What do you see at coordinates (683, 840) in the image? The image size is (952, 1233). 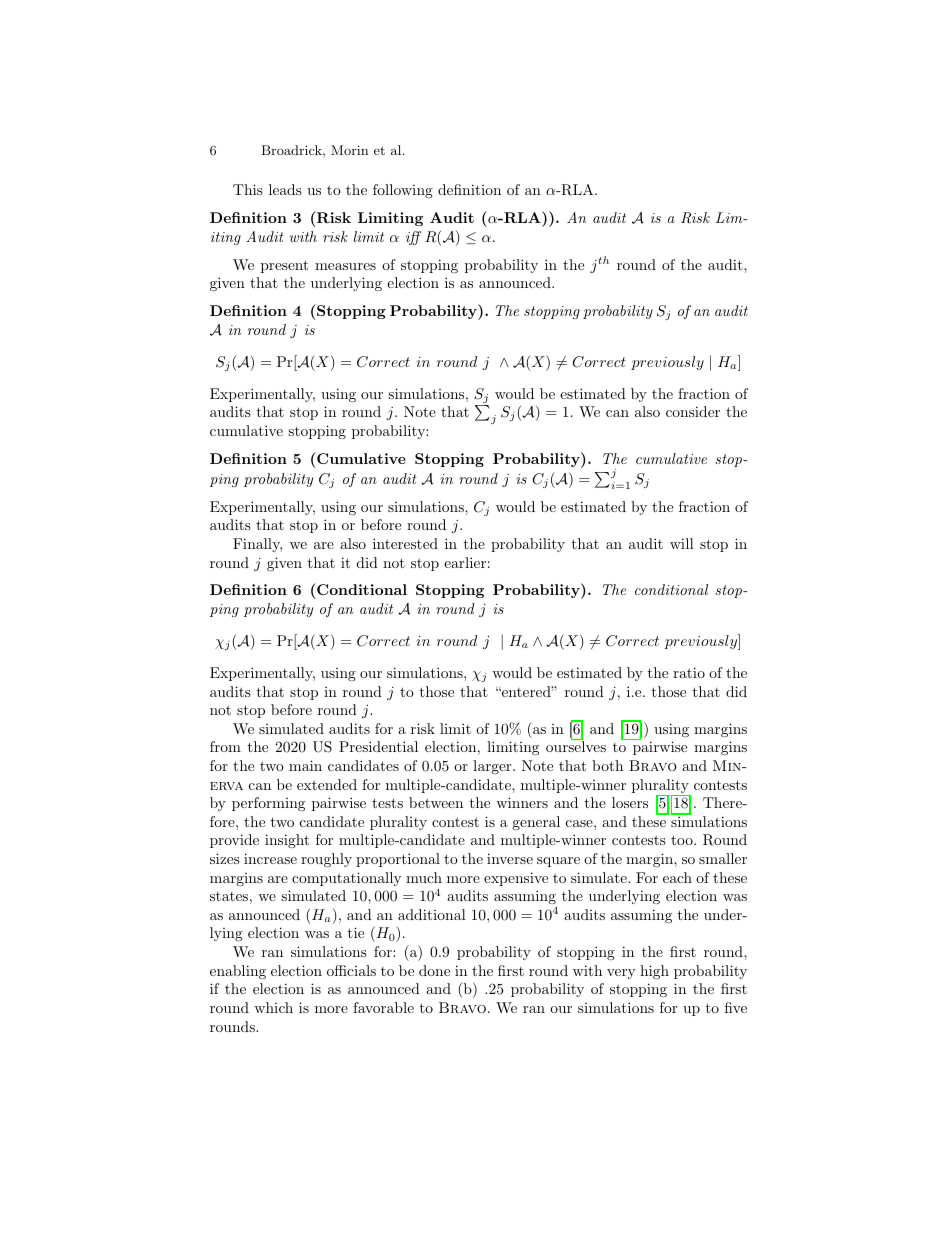 I see `too` at bounding box center [683, 840].
